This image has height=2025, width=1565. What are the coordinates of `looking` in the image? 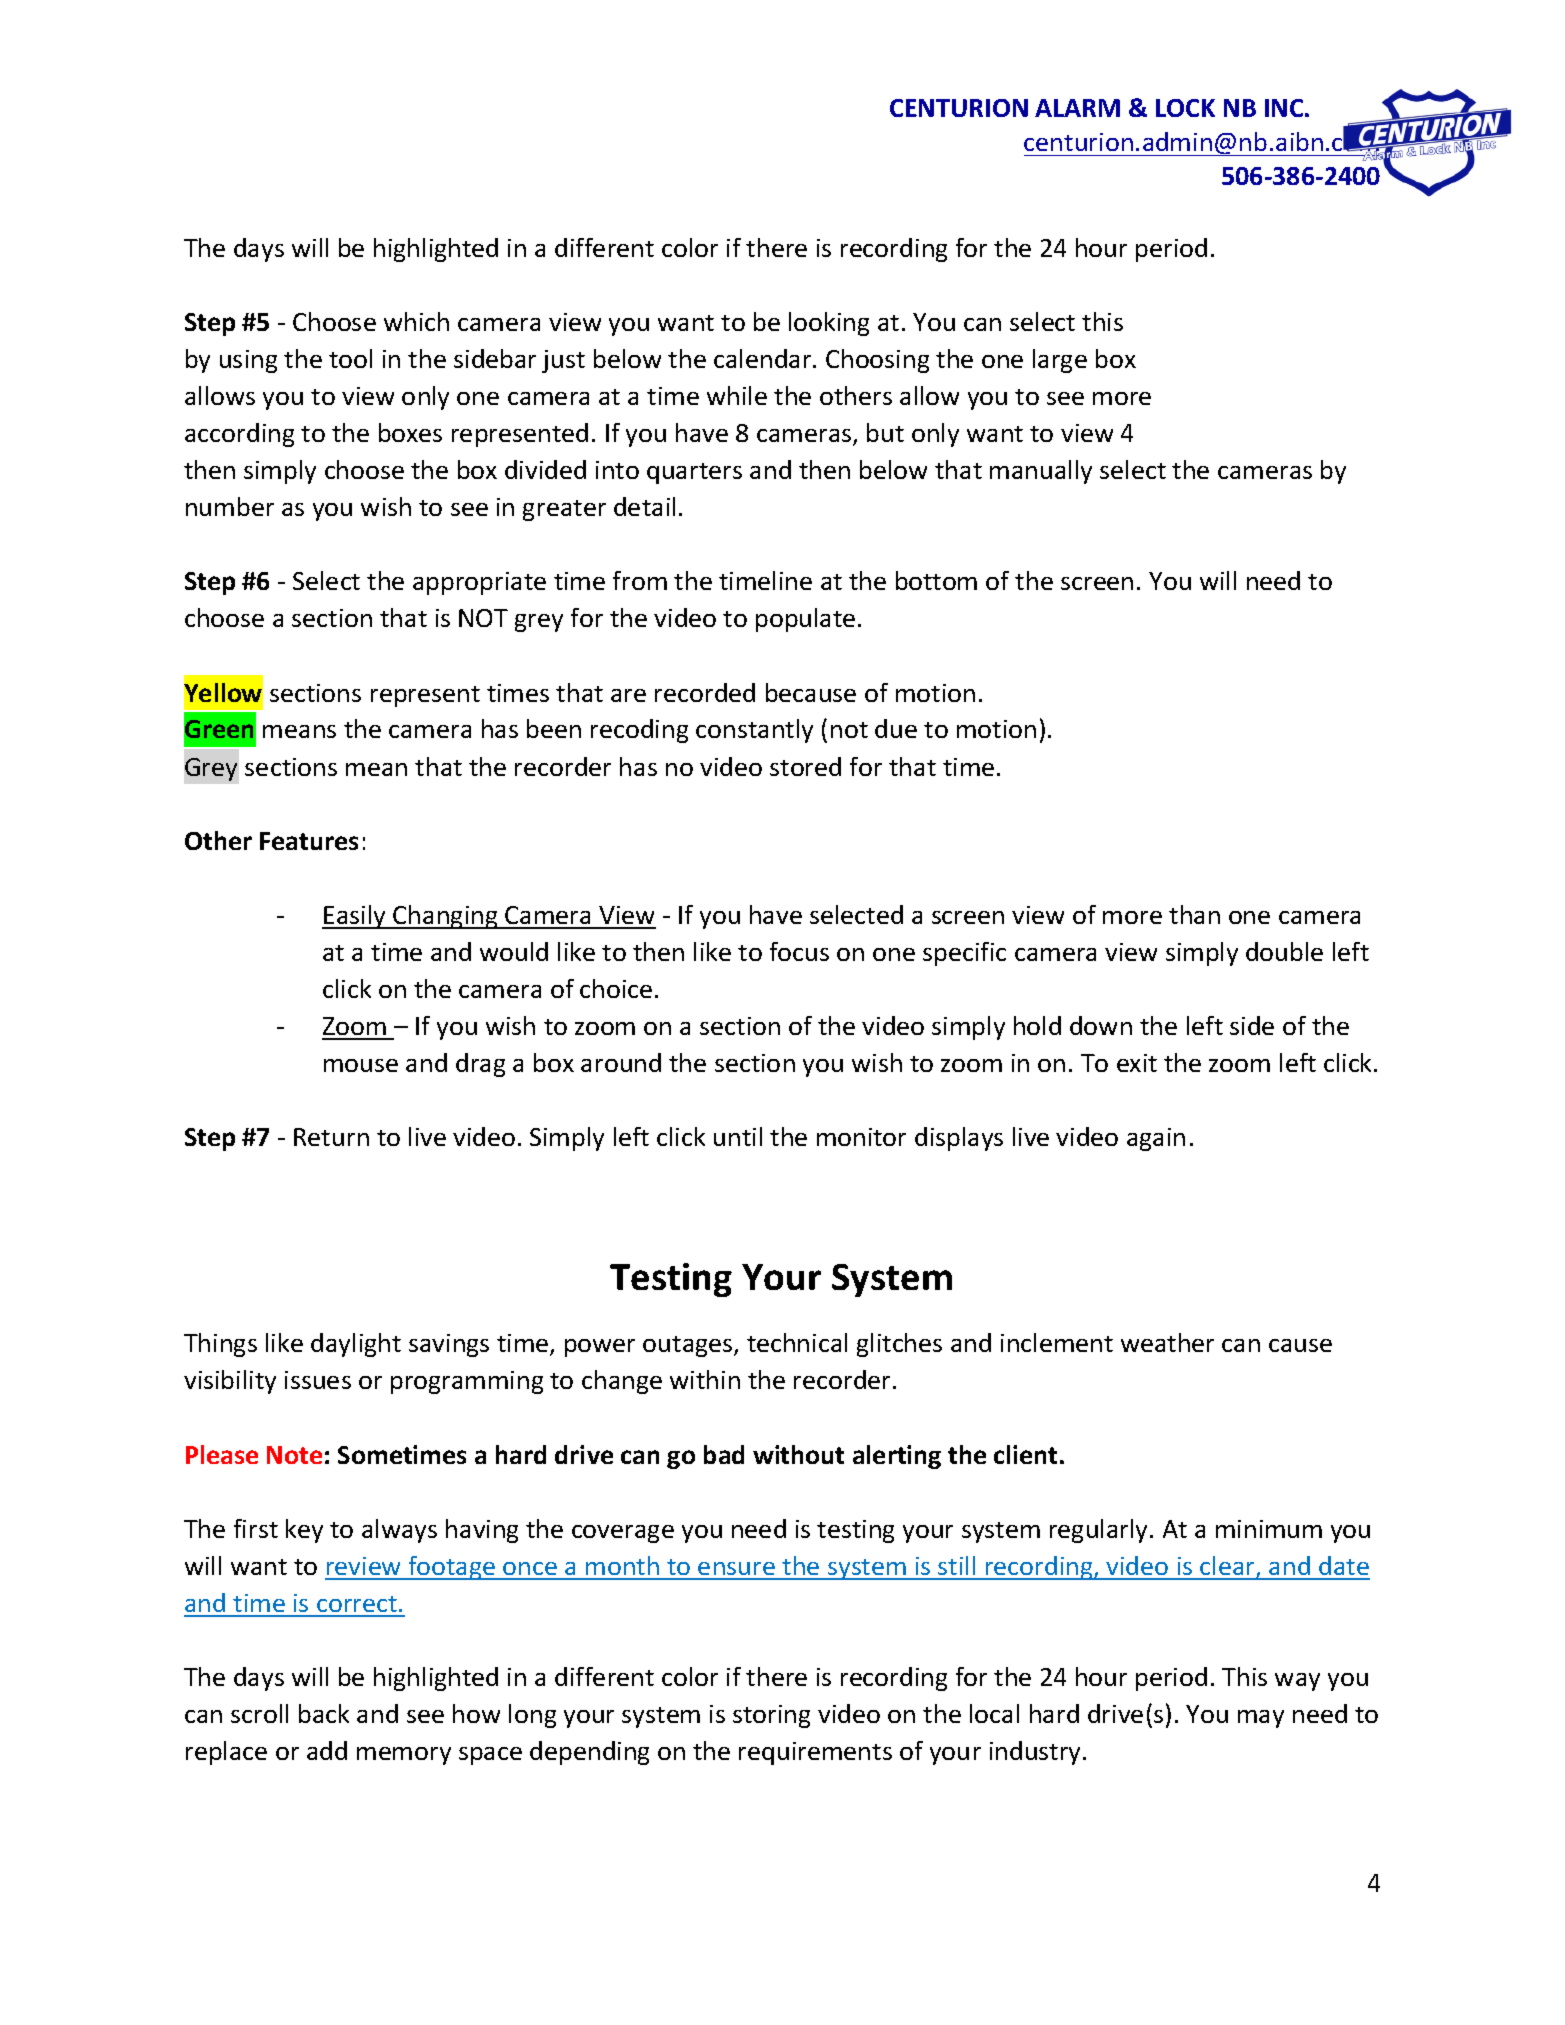 It's located at (829, 324).
